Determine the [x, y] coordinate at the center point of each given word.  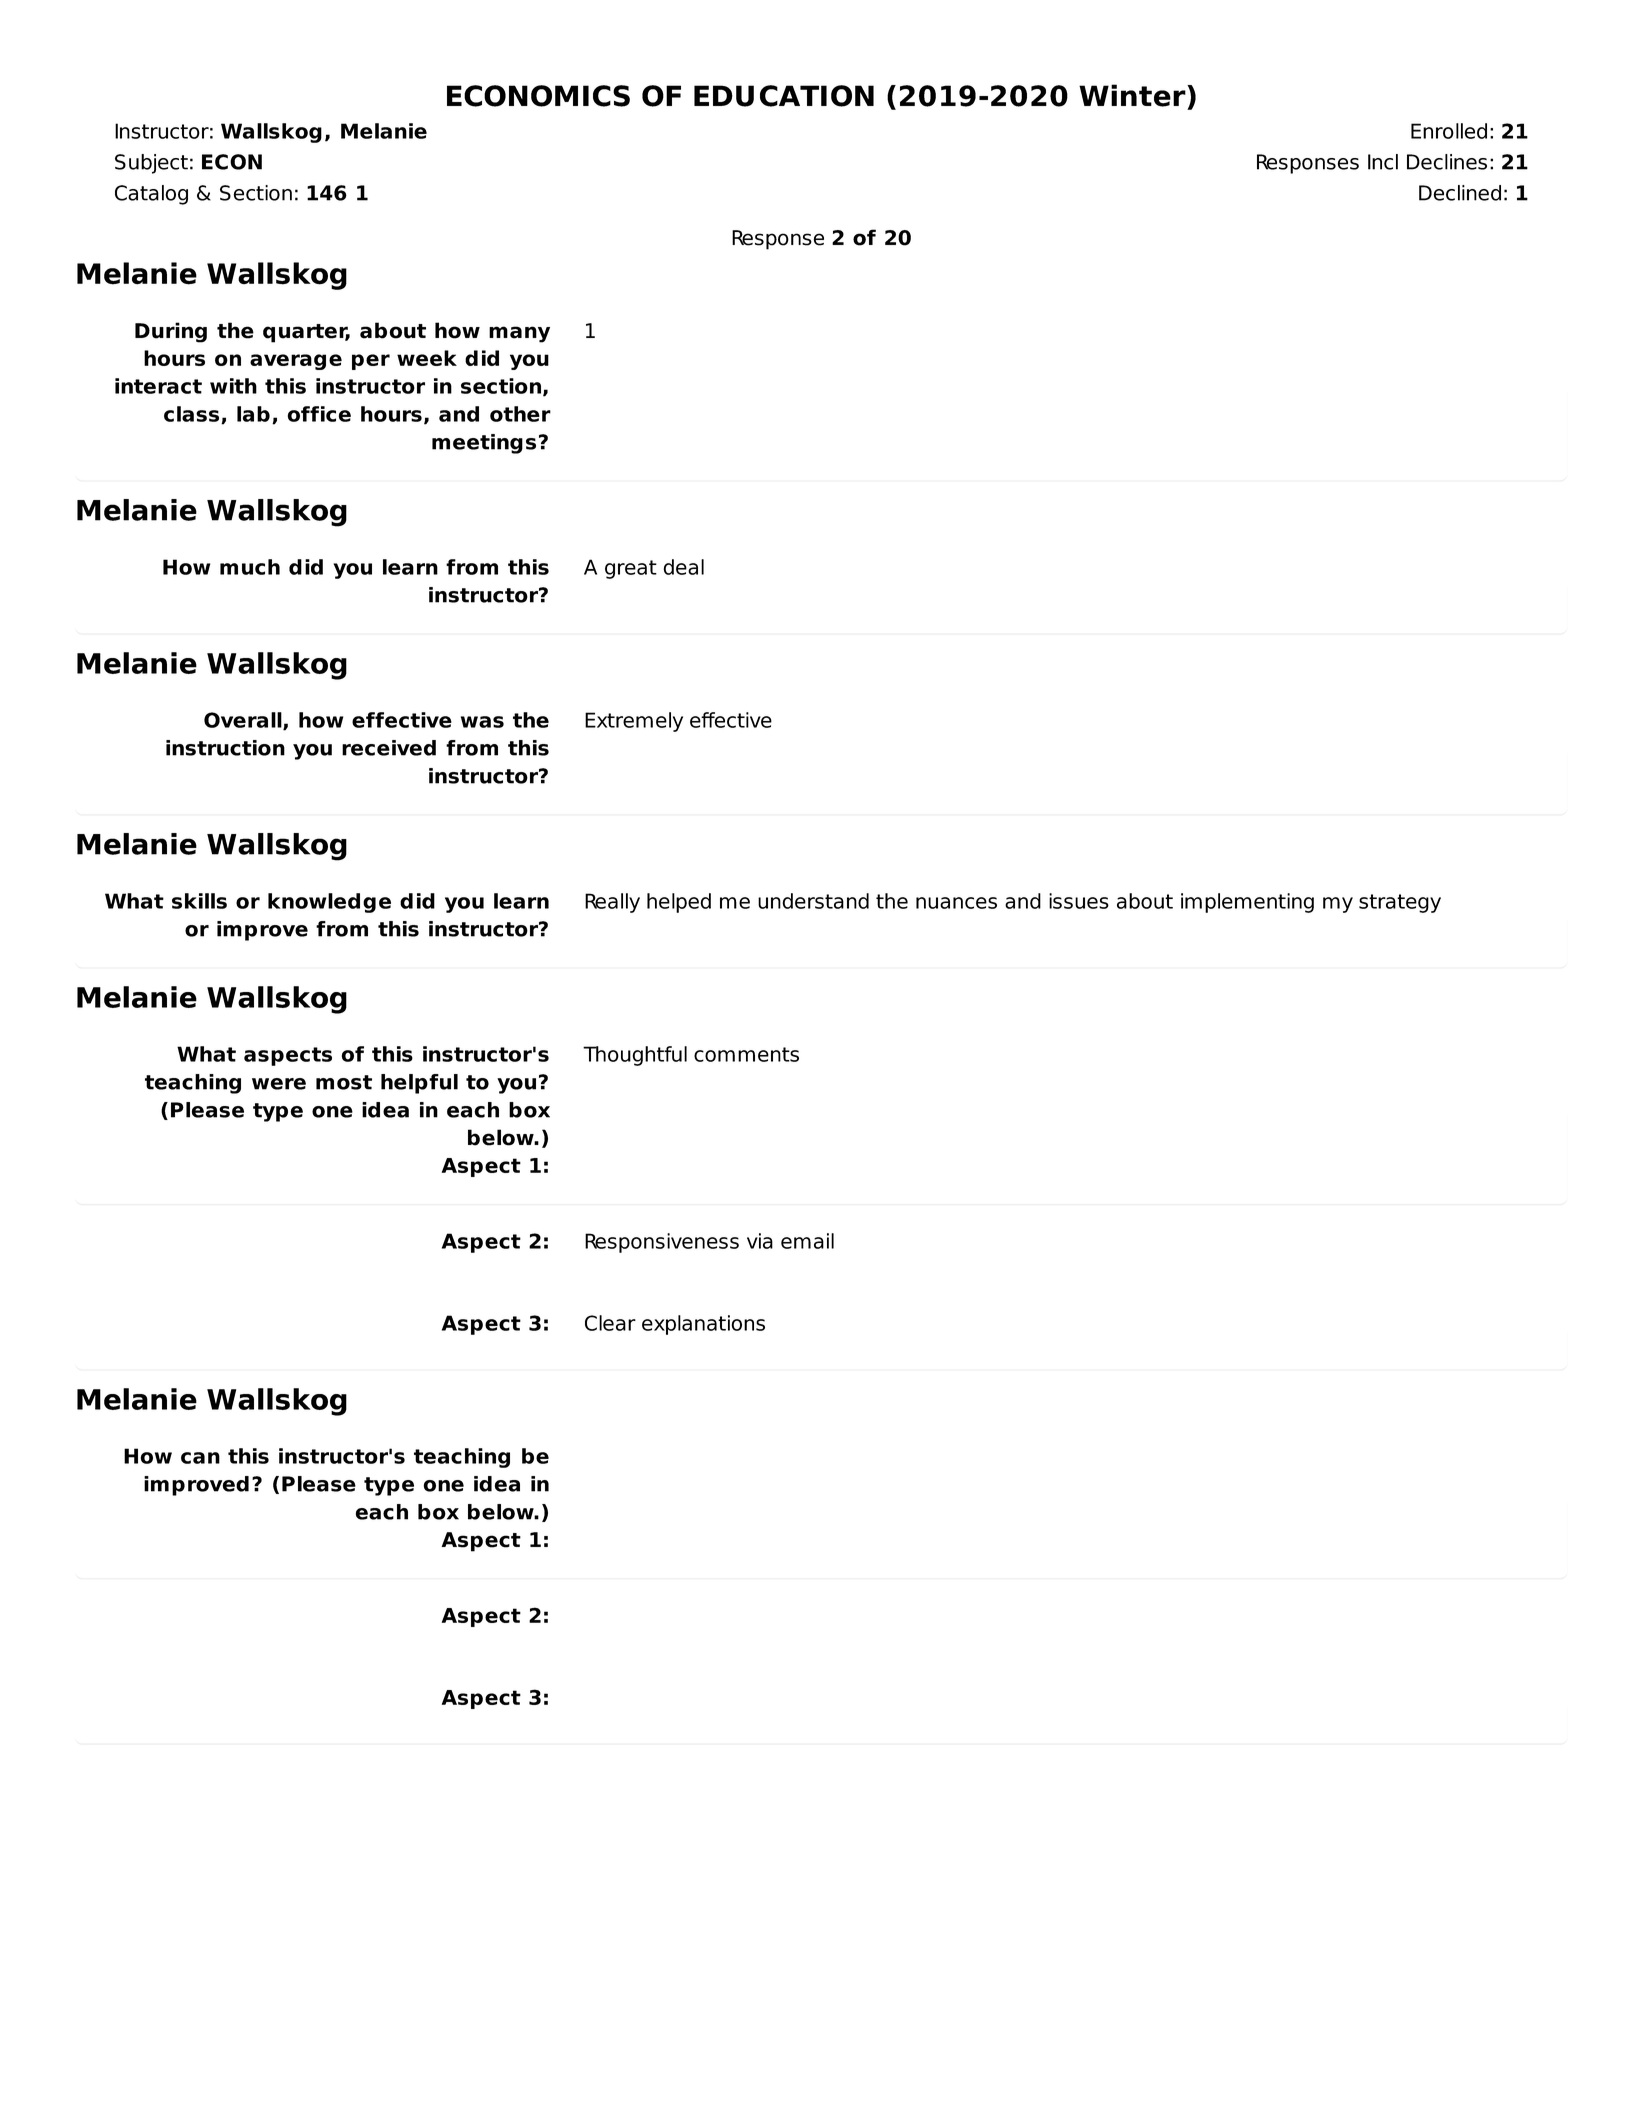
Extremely [634, 722]
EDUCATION [784, 96]
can [200, 1458]
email [807, 1241]
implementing [1247, 903]
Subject [151, 164]
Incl [1383, 162]
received [389, 748]
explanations [703, 1325]
